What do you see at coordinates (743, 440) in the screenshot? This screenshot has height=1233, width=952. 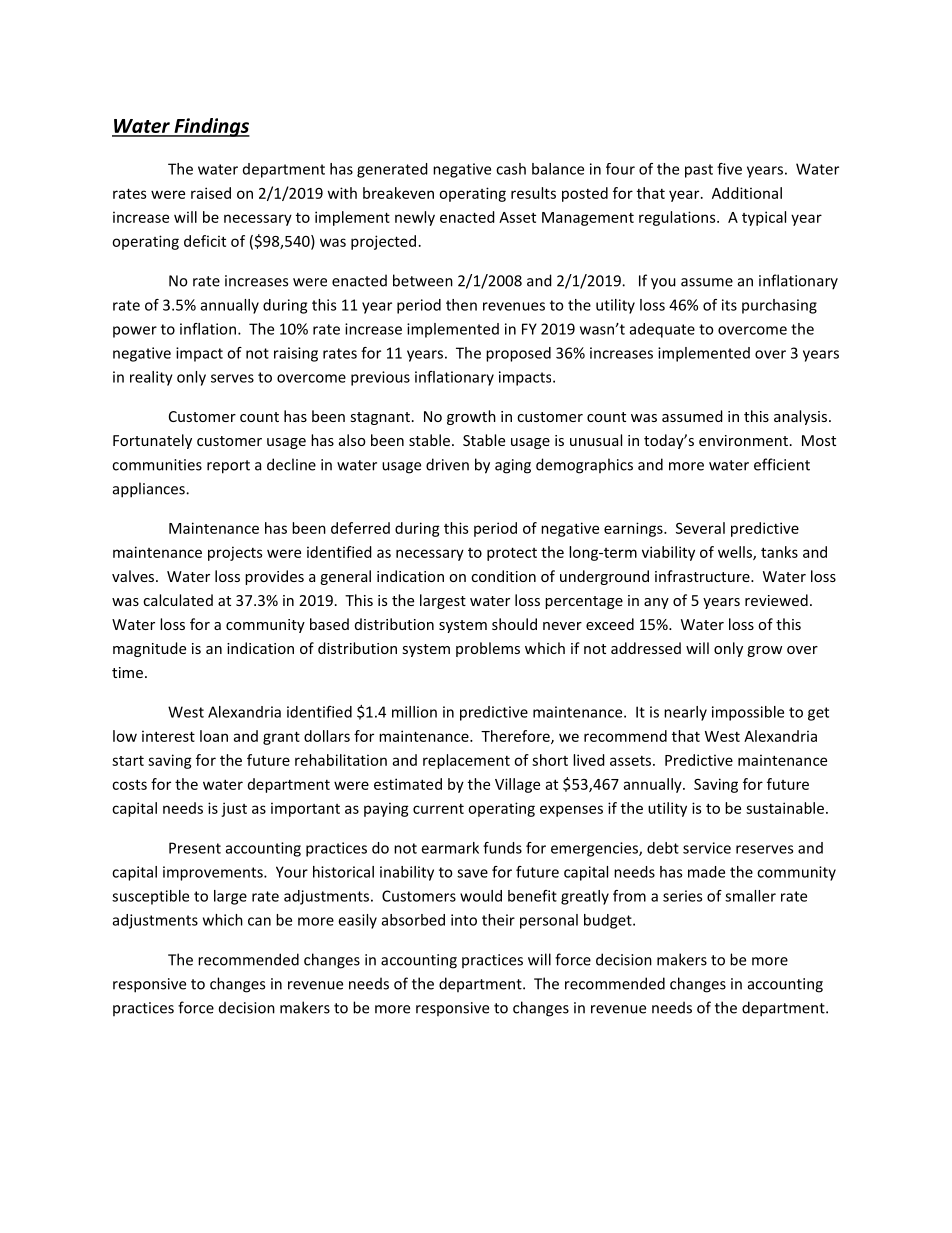 I see `environment` at bounding box center [743, 440].
